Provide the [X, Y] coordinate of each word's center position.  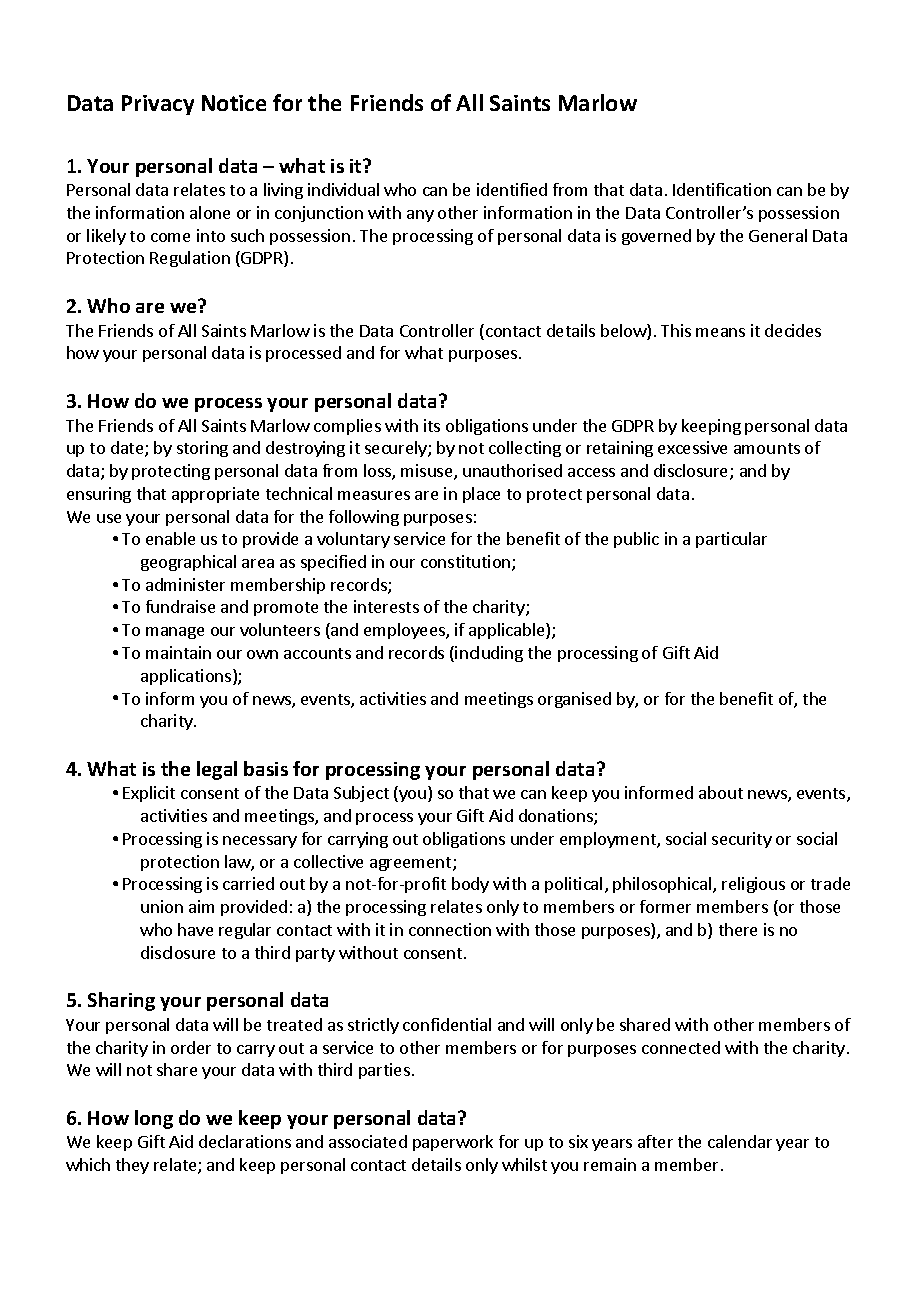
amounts [767, 448]
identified [512, 189]
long [154, 1119]
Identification [722, 189]
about [721, 792]
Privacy [158, 105]
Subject [361, 794]
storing [202, 449]
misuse [428, 472]
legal [217, 770]
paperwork [453, 1143]
